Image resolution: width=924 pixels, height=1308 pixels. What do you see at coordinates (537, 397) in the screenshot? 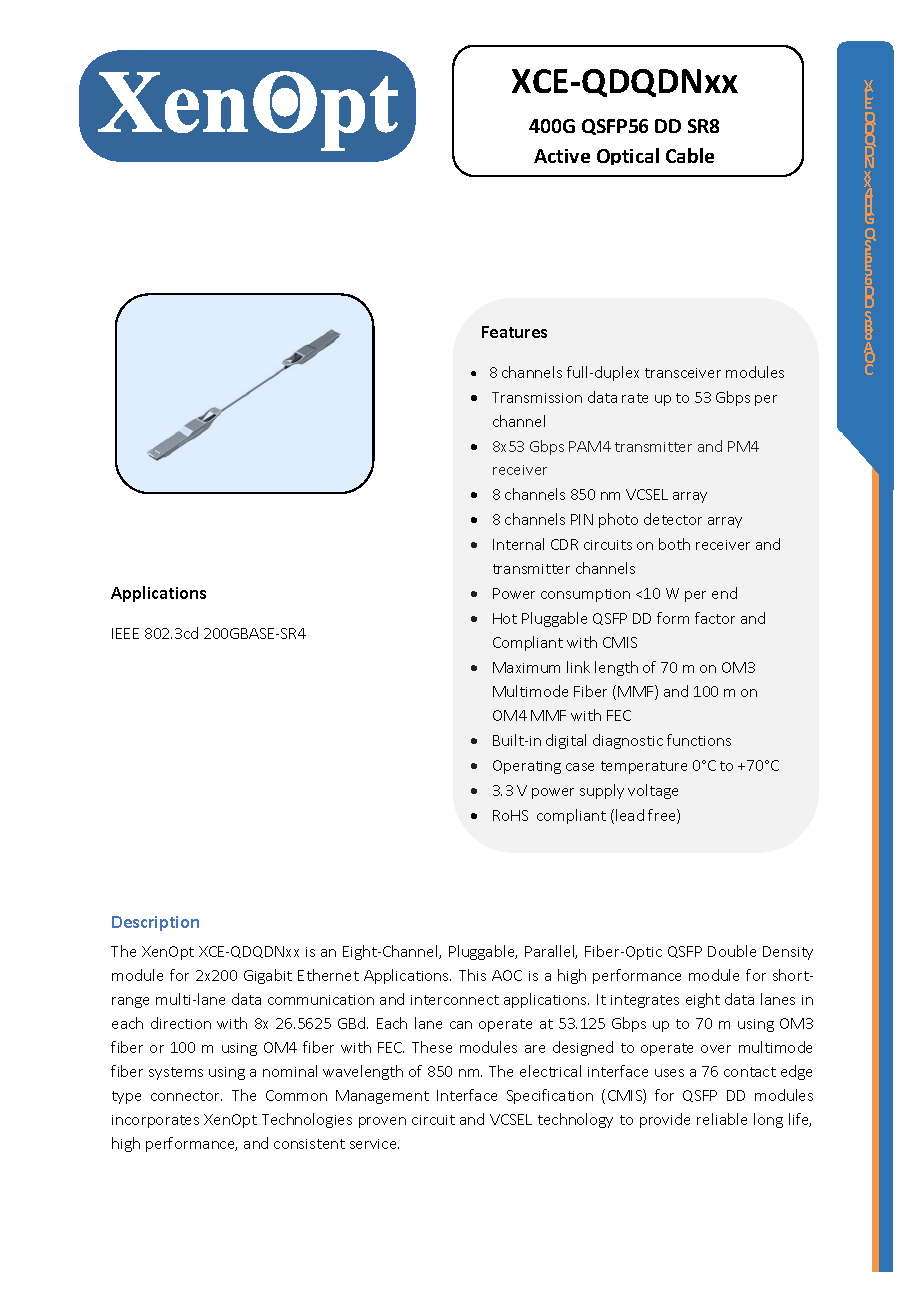
I see `Transmission` at bounding box center [537, 397].
